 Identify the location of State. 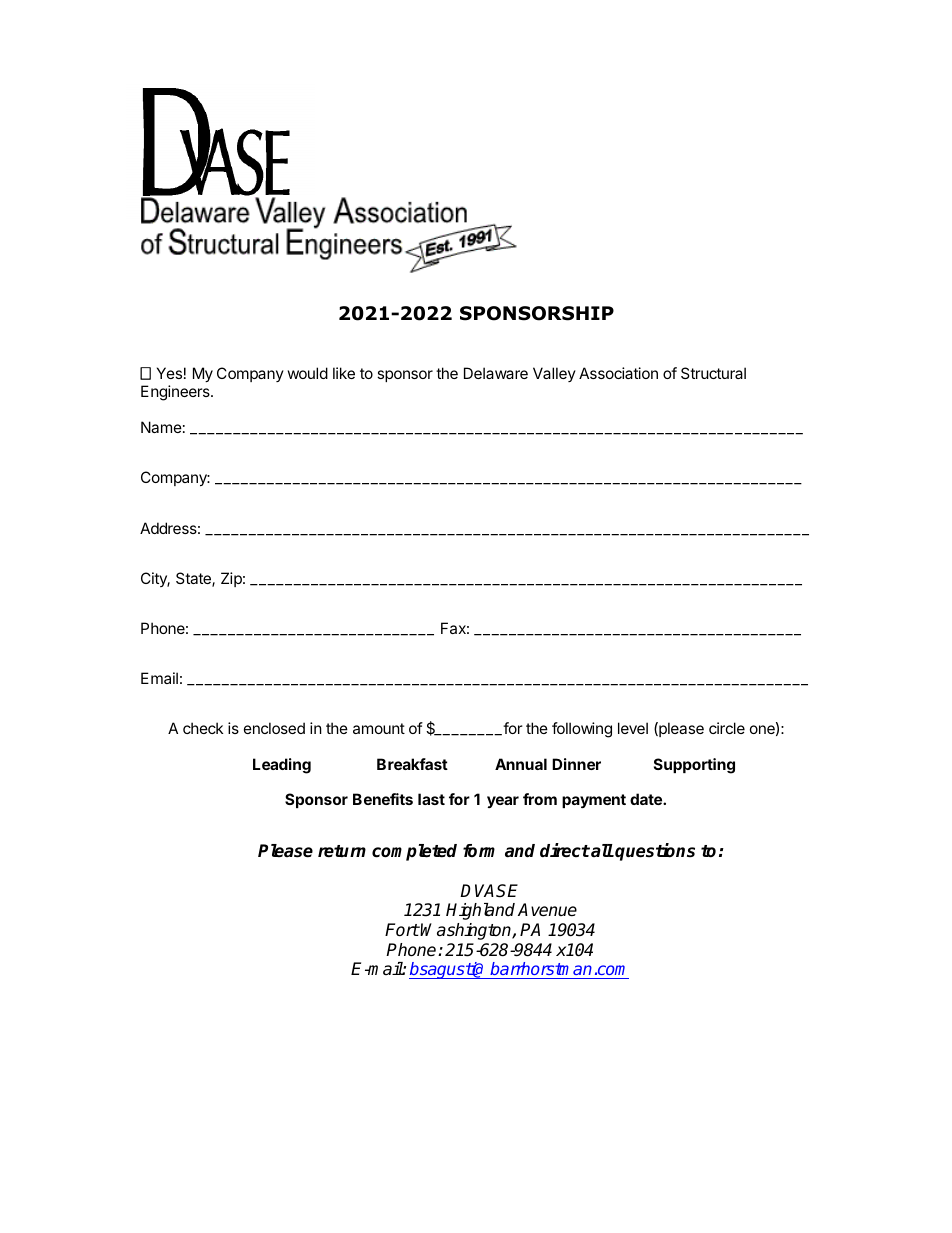
(194, 579).
